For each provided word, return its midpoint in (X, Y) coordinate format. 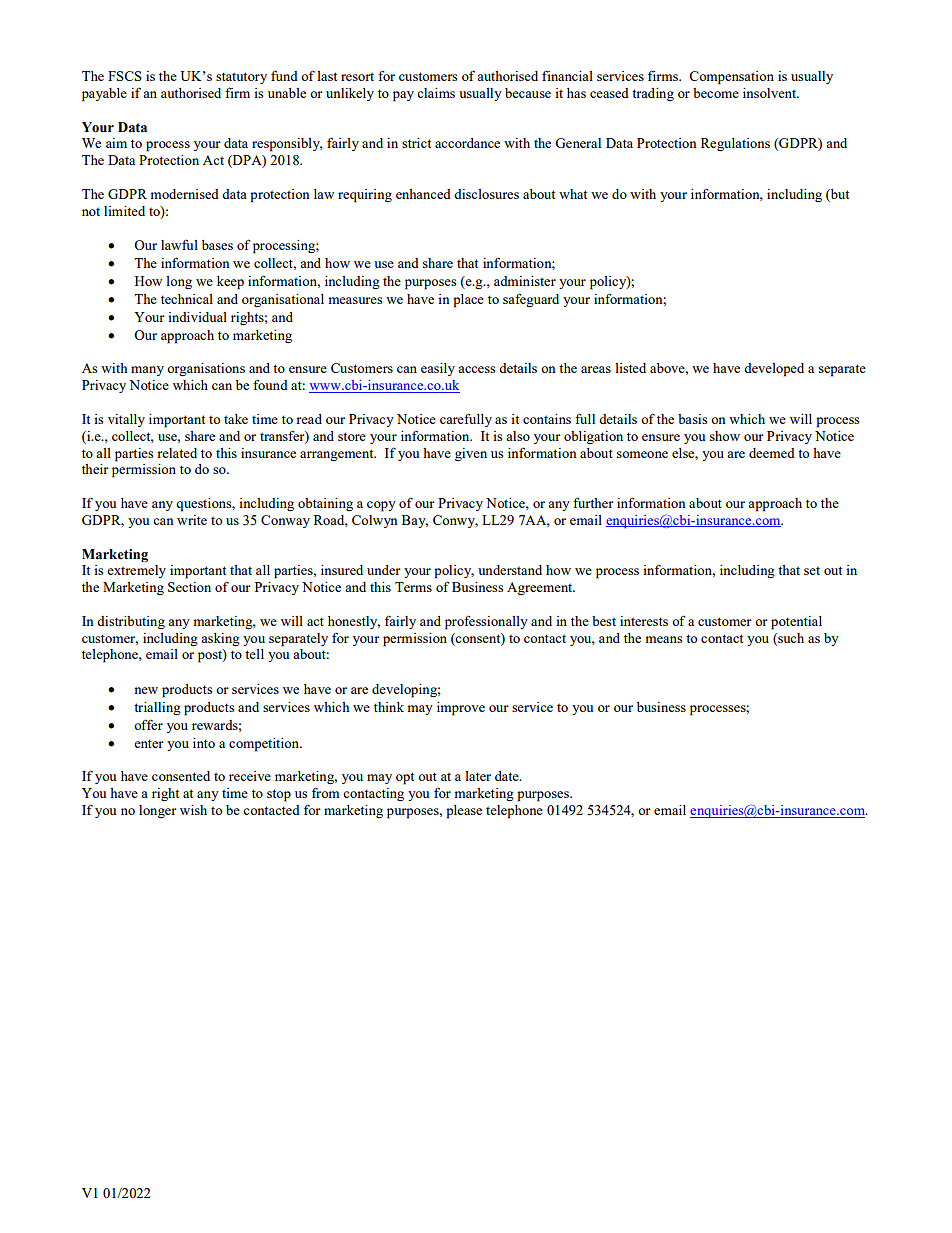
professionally (486, 622)
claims (436, 93)
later (478, 776)
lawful (179, 244)
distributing (131, 622)
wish (193, 810)
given (471, 454)
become (716, 93)
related (177, 453)
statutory (241, 78)
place (468, 301)
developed (774, 370)
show (725, 436)
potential (796, 623)
